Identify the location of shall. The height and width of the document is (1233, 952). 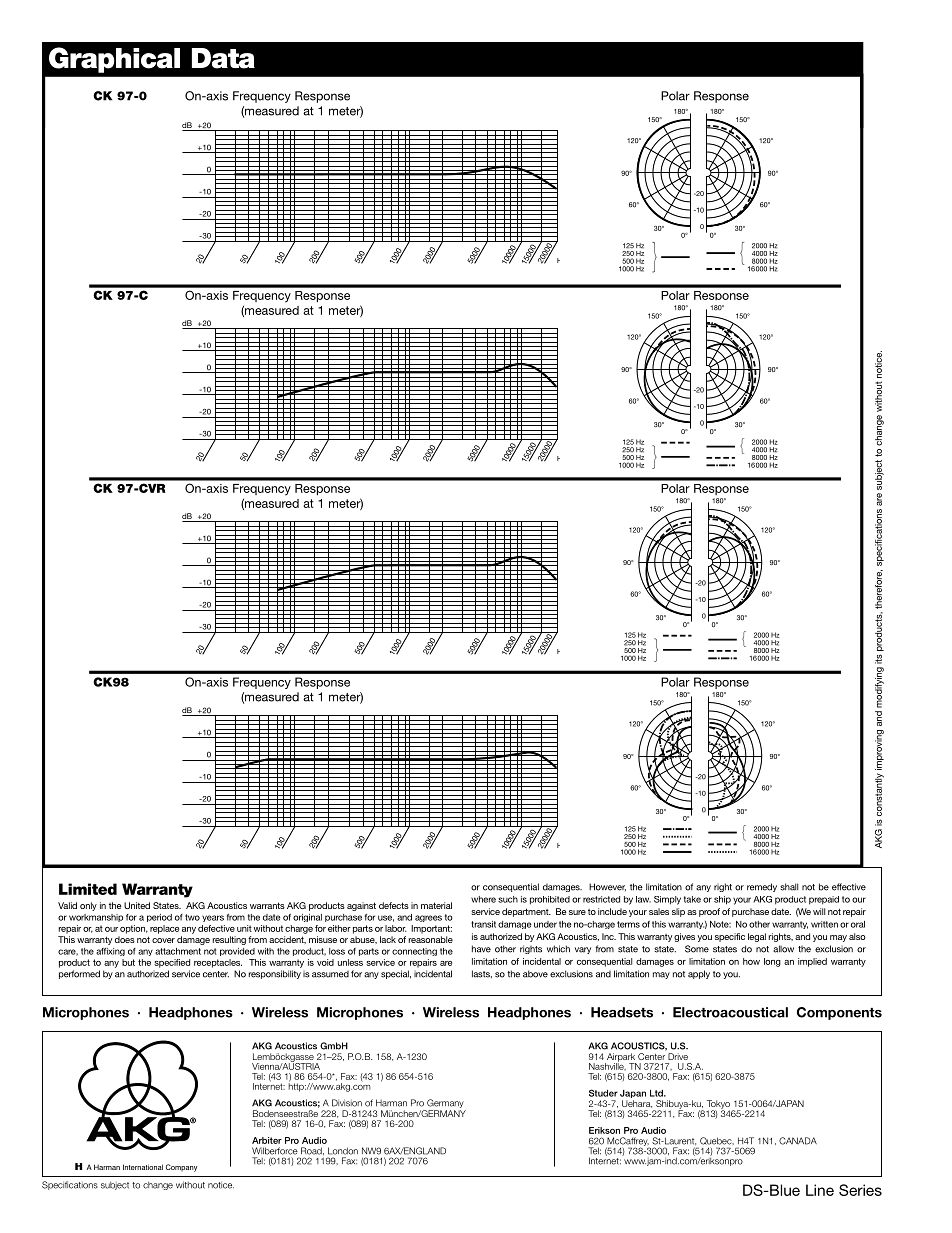
(789, 887).
